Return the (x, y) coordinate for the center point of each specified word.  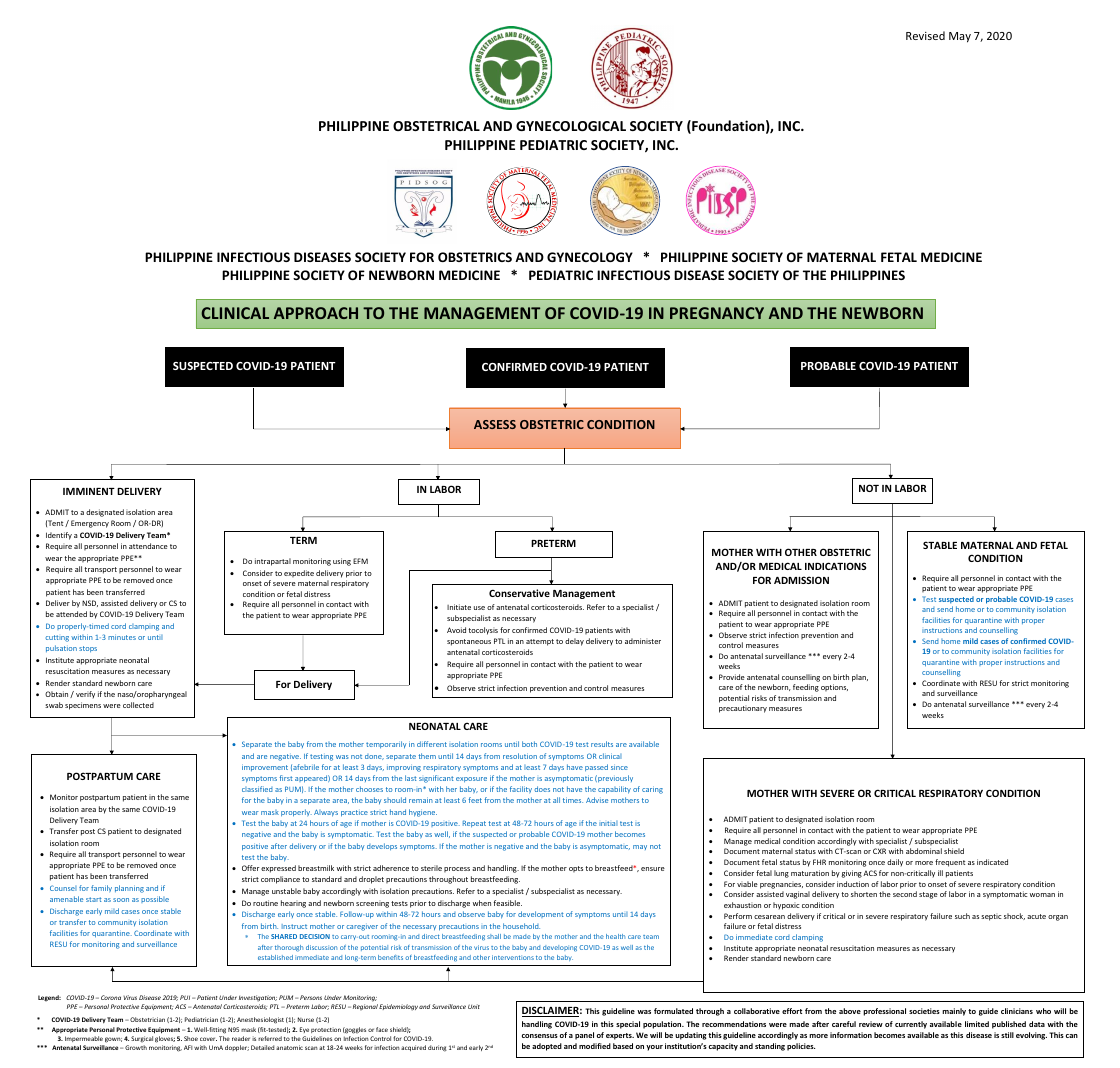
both (529, 744)
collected (138, 705)
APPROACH (316, 313)
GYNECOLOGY (590, 257)
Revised (925, 35)
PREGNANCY (717, 313)
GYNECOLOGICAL (571, 126)
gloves (165, 1039)
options (834, 687)
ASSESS (495, 424)
